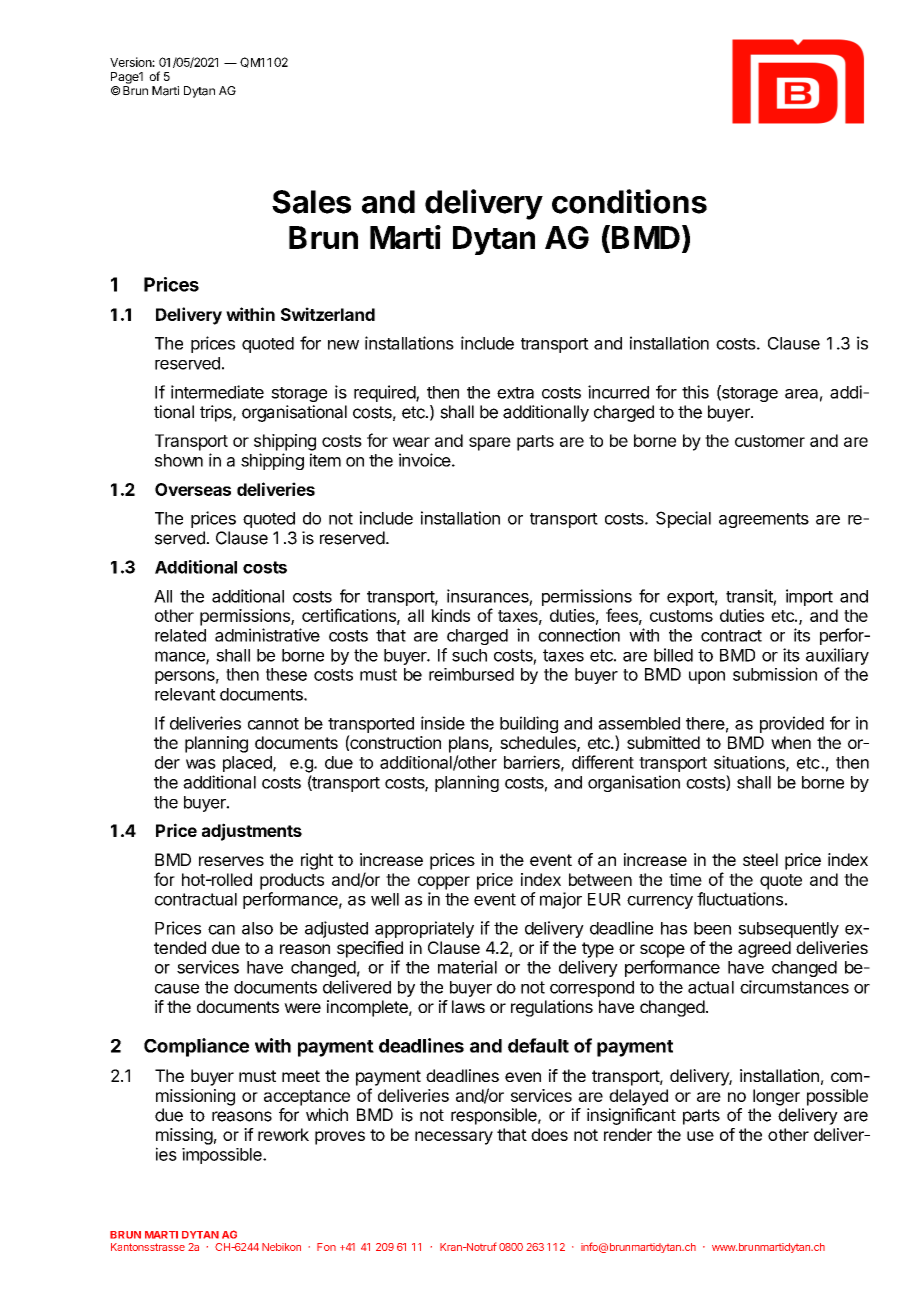 This screenshot has width=924, height=1308. I want to click on building, so click(529, 724).
